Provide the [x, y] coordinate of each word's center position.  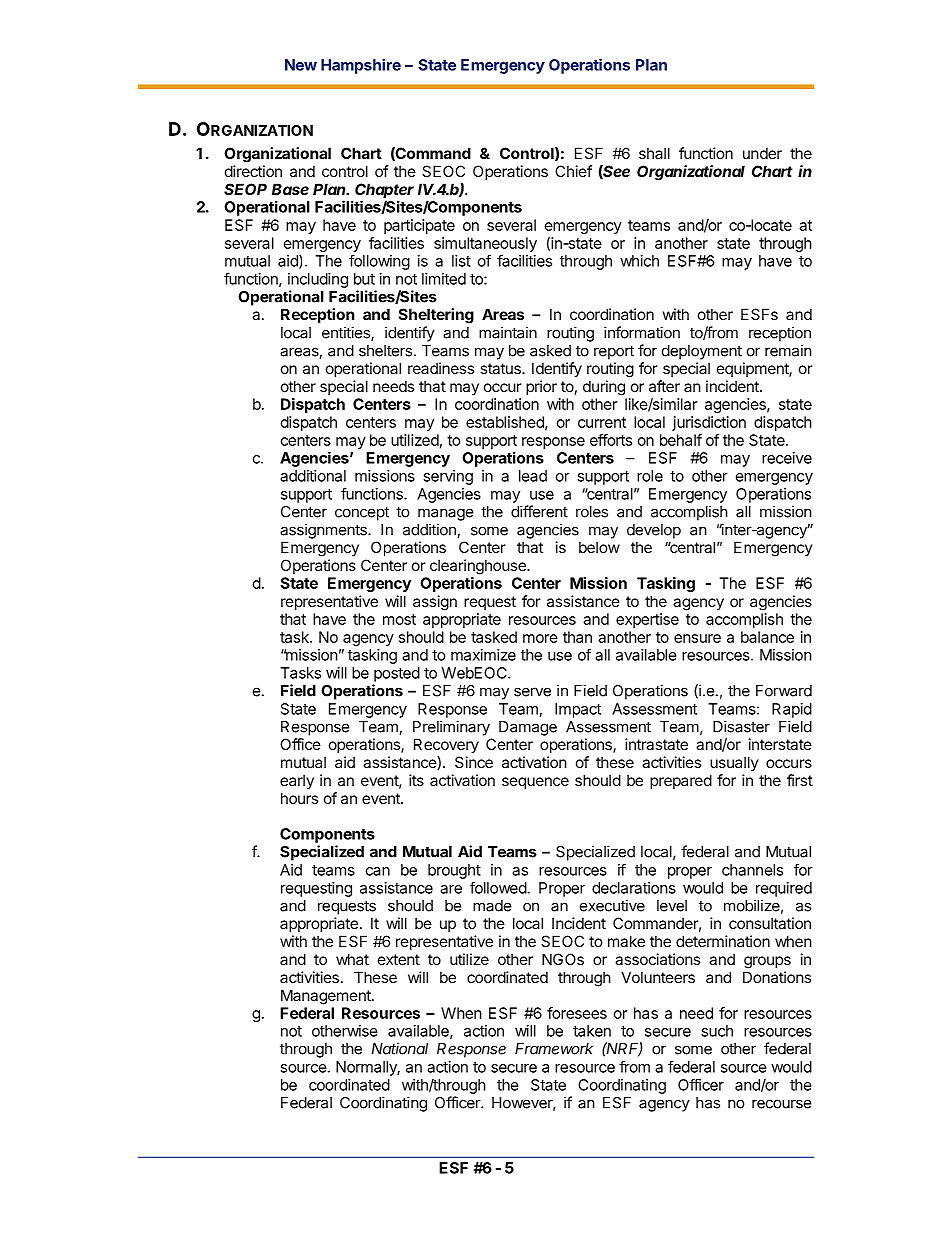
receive [787, 458]
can [378, 871]
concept [362, 513]
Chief [573, 171]
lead [533, 476]
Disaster [741, 726]
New [301, 65]
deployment [702, 352]
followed [498, 887]
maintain [508, 332]
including [318, 280]
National [399, 1048]
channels [752, 870]
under [762, 153]
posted [397, 674]
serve [532, 692]
